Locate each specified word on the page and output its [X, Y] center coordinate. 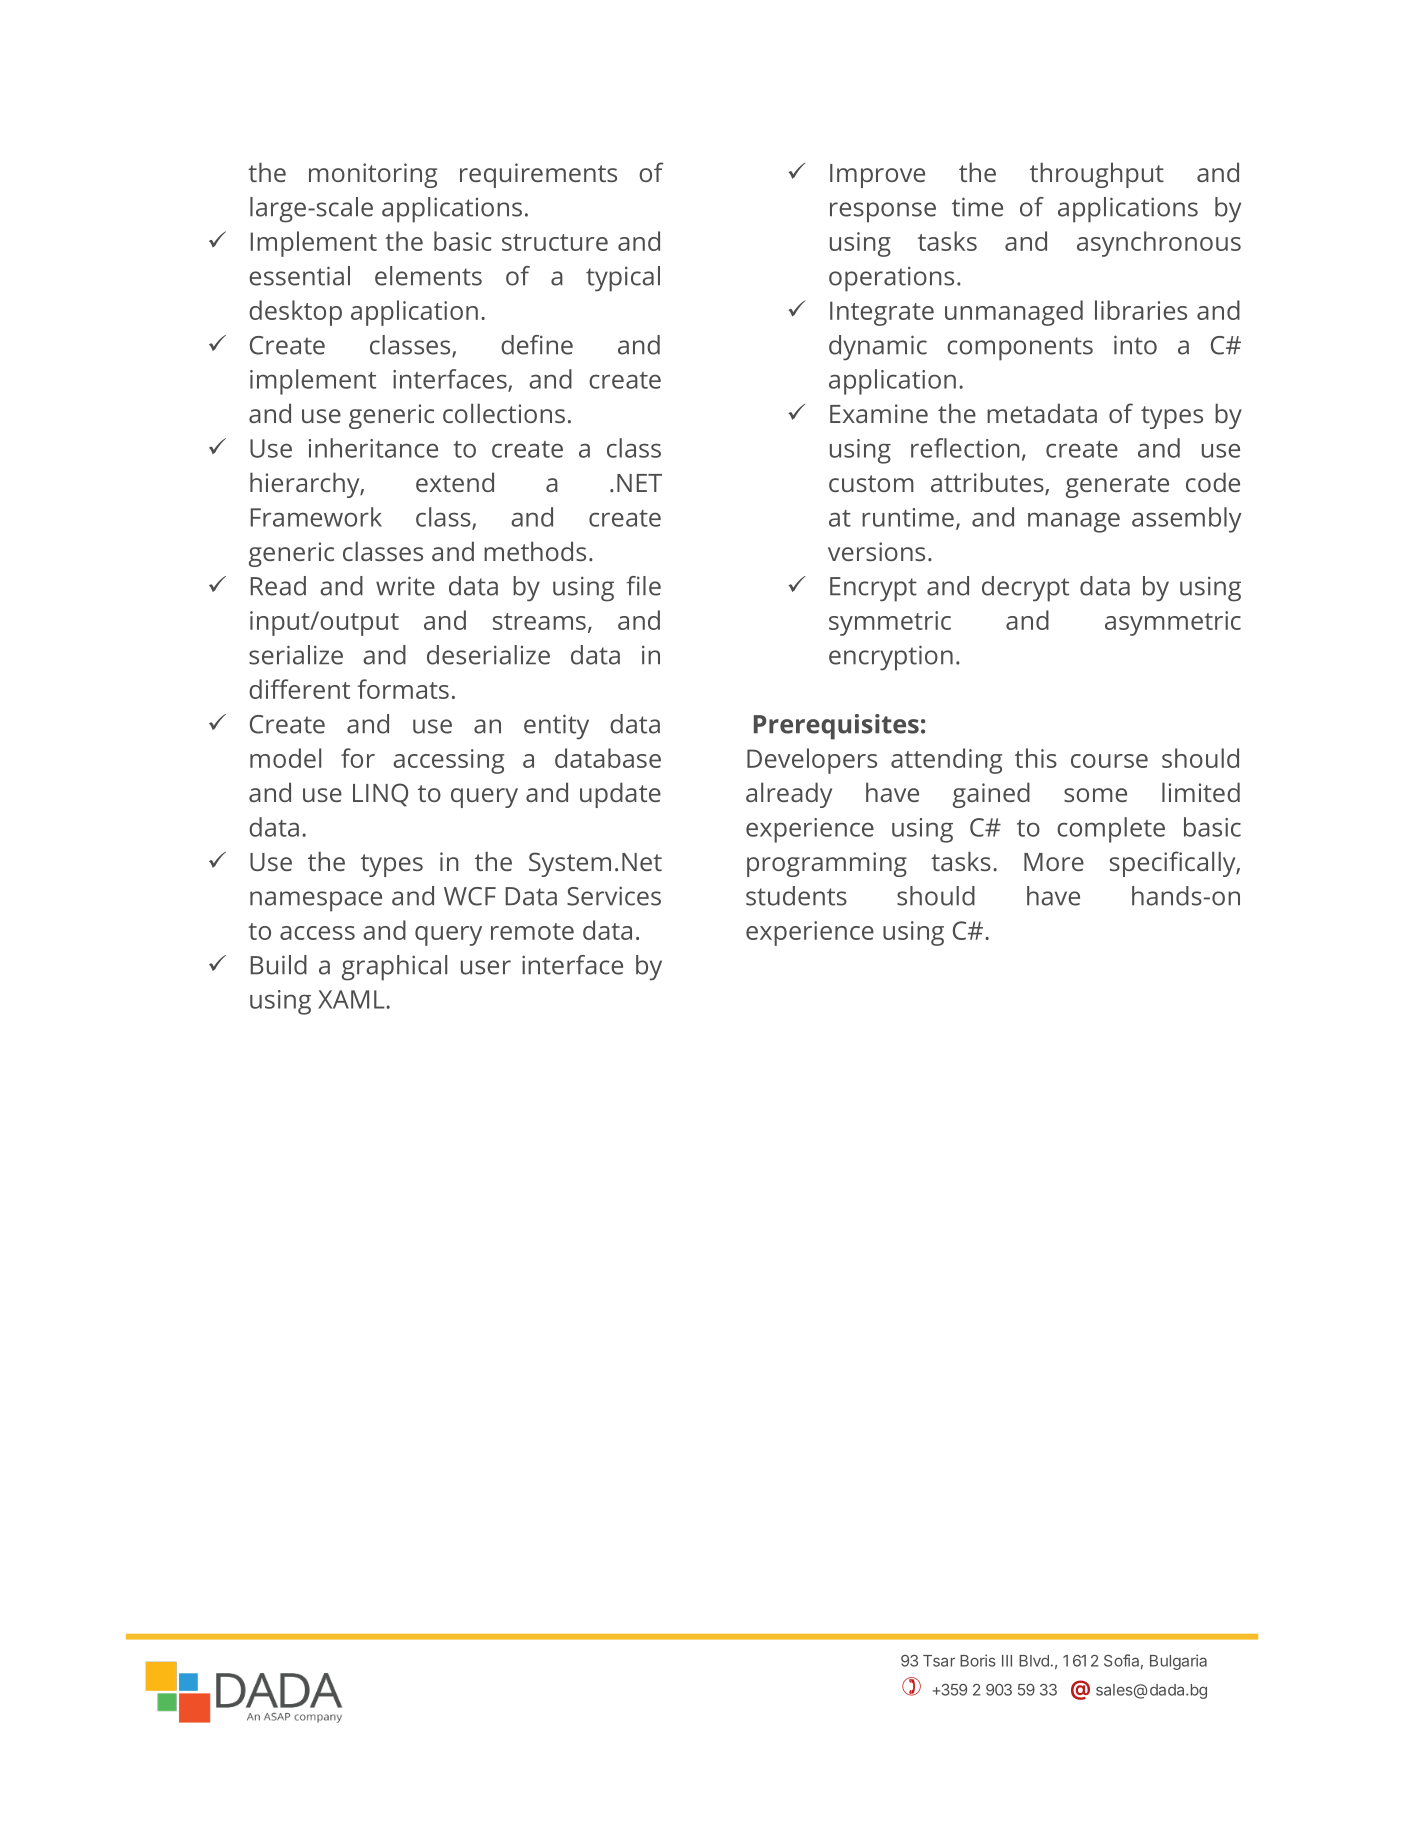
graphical [394, 968]
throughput [1097, 175]
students [796, 896]
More [1054, 862]
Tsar [939, 1661]
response [883, 212]
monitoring [373, 175]
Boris [978, 1660]
